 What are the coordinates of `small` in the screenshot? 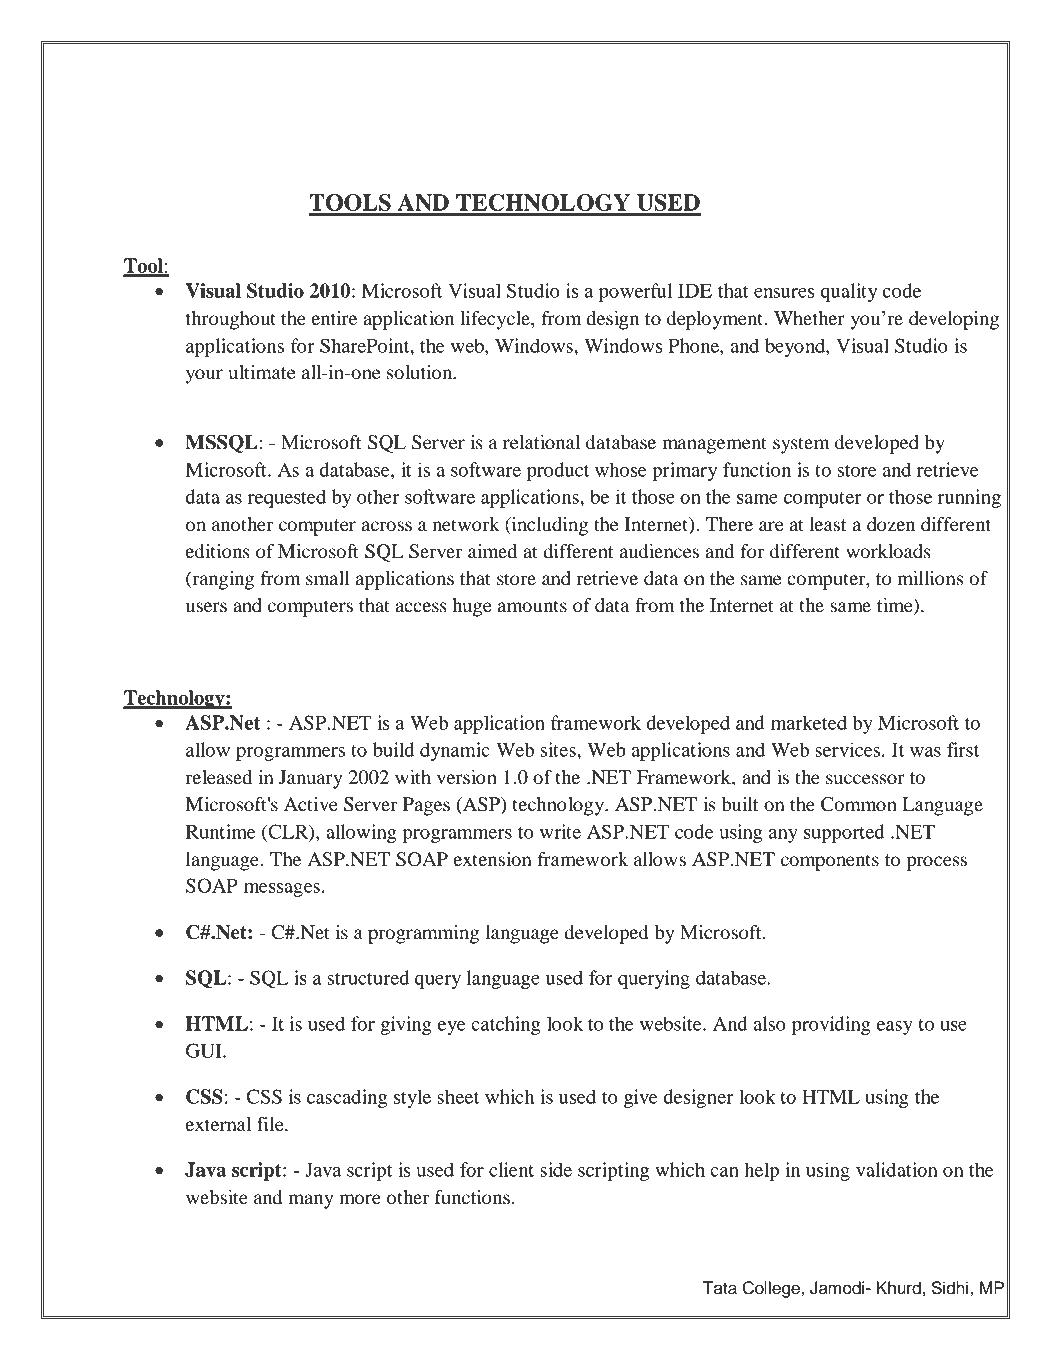 It's located at (328, 578).
